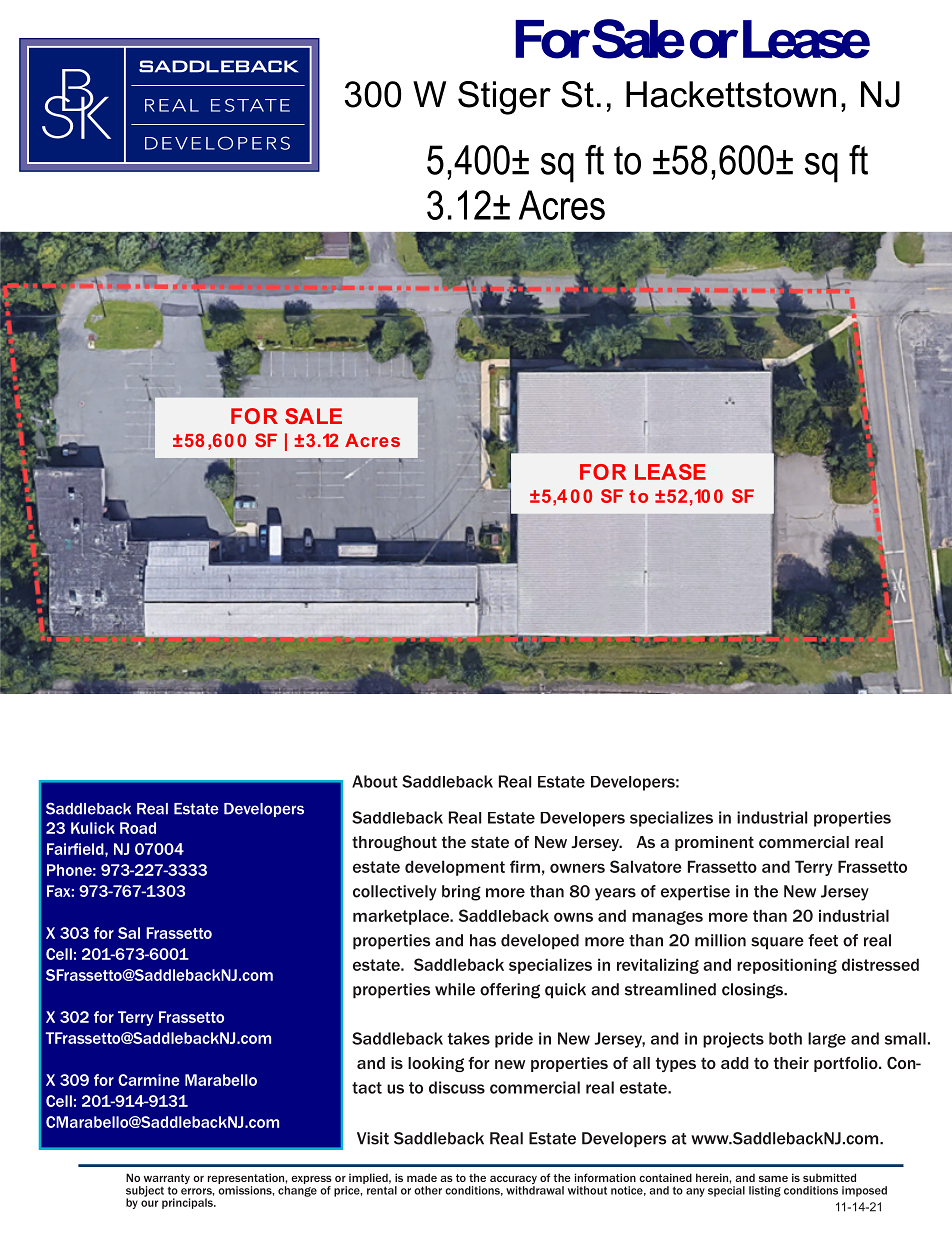 This screenshot has width=952, height=1233. What do you see at coordinates (375, 781) in the screenshot?
I see `About` at bounding box center [375, 781].
